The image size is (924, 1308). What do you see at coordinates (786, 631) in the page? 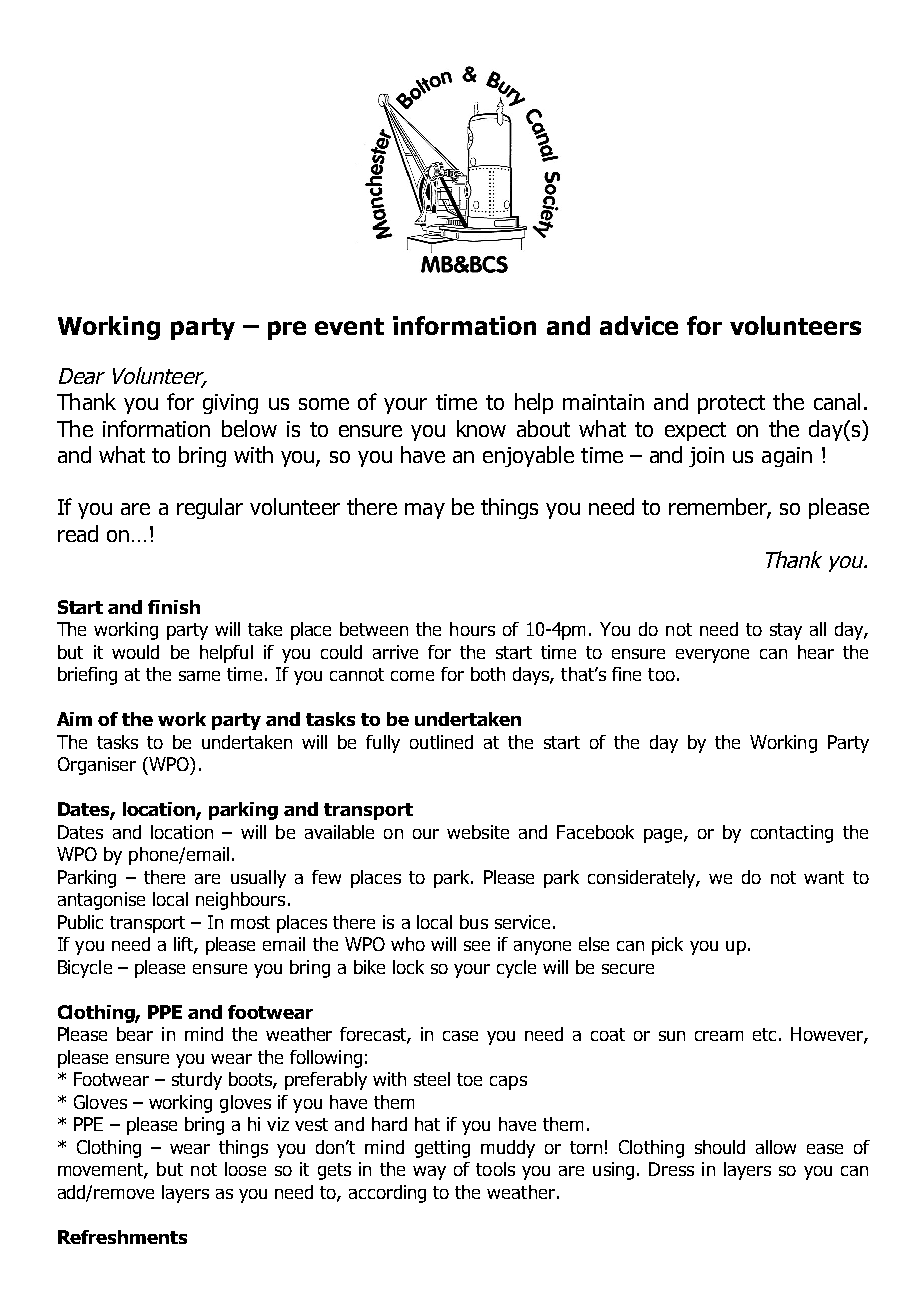
I see `stay` at bounding box center [786, 631].
